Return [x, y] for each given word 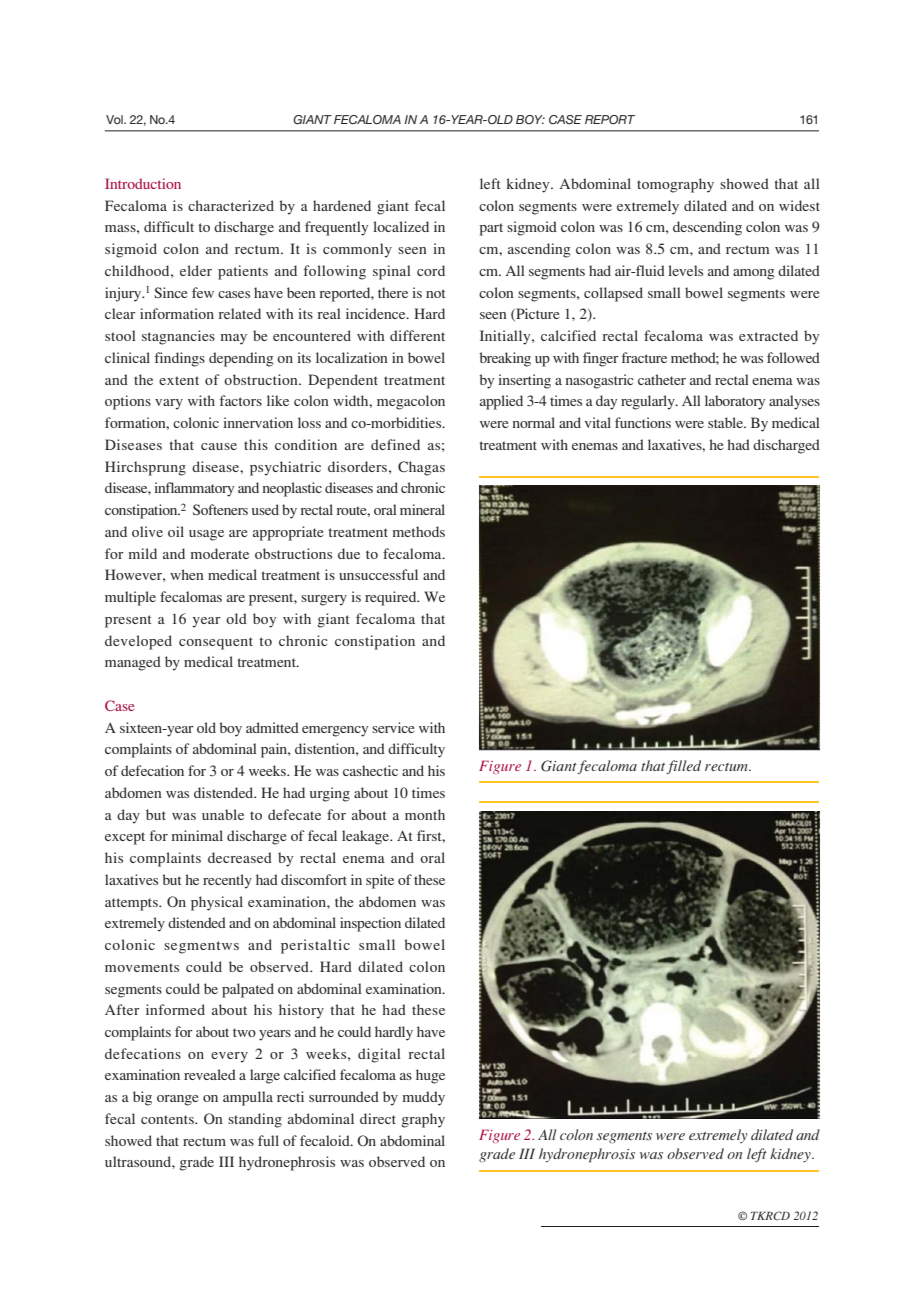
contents [168, 1119]
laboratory [735, 402]
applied [501, 402]
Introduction [143, 183]
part [491, 229]
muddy [423, 1098]
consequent [216, 643]
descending [707, 228]
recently [227, 881]
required [392, 598]
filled [683, 767]
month [425, 814]
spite [380, 881]
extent [179, 380]
